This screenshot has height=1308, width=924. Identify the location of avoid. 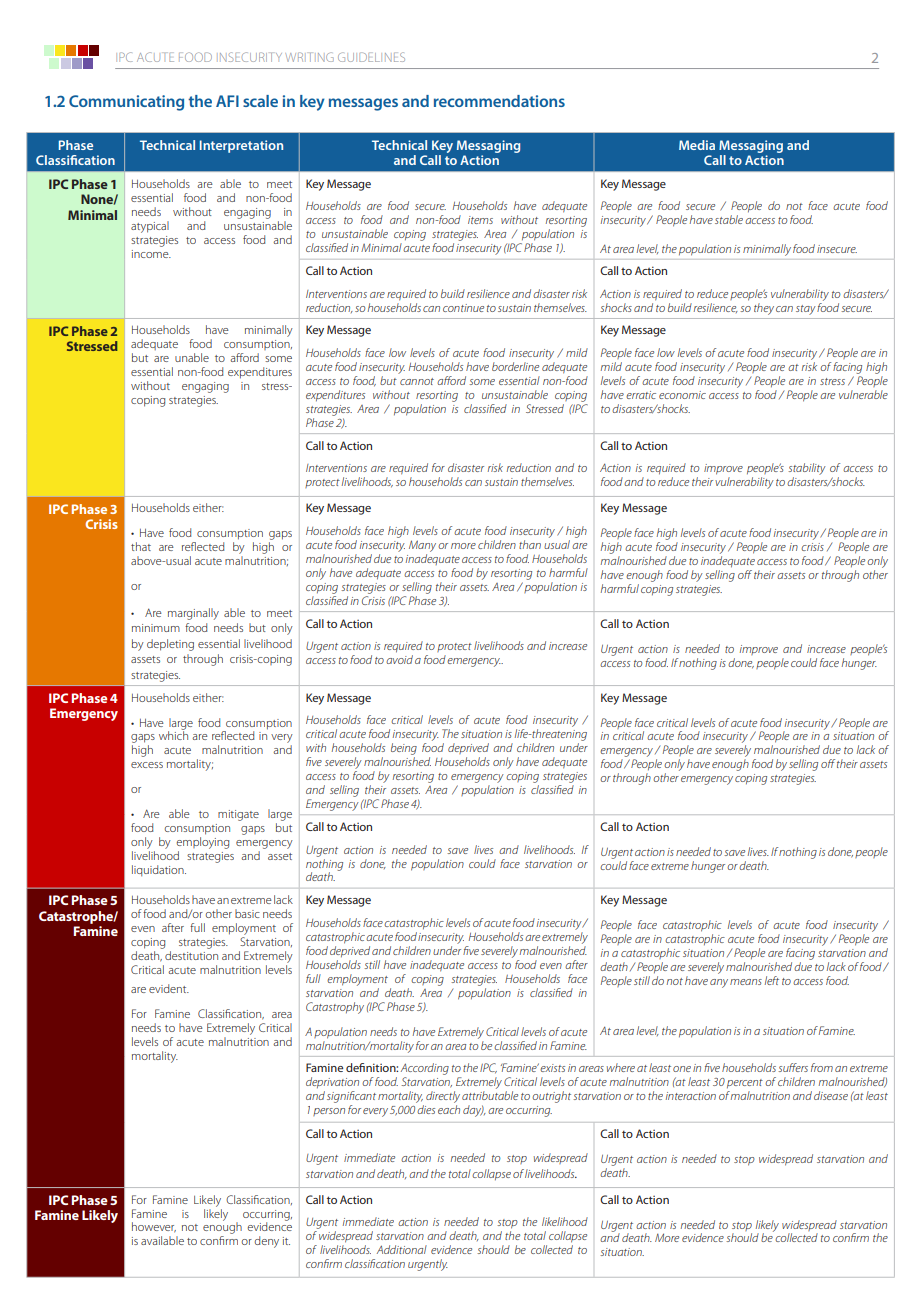
(399, 659).
